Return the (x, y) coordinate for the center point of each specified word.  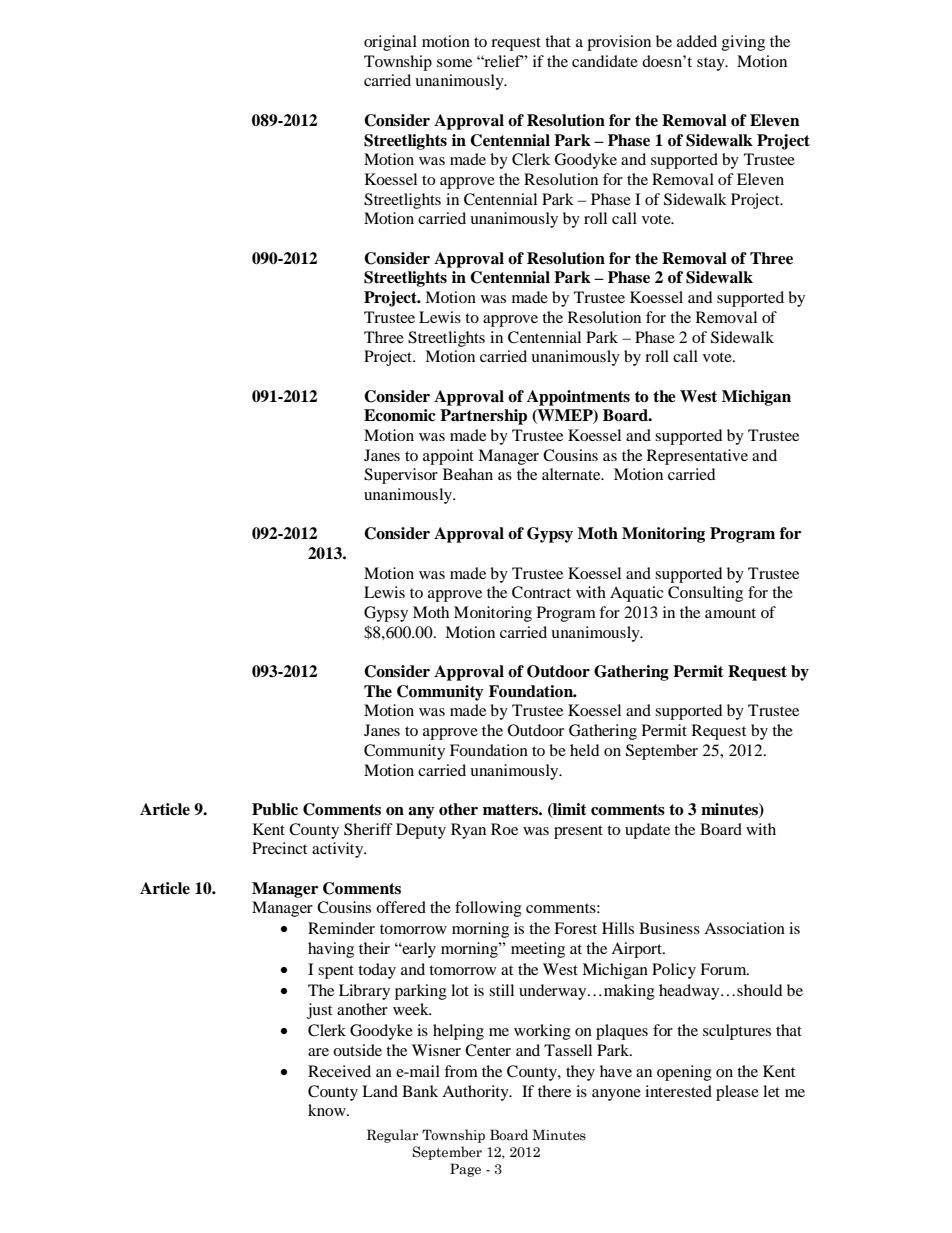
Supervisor (401, 476)
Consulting (705, 594)
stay (712, 64)
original (390, 43)
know (328, 1110)
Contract (541, 592)
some (454, 63)
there (554, 1091)
